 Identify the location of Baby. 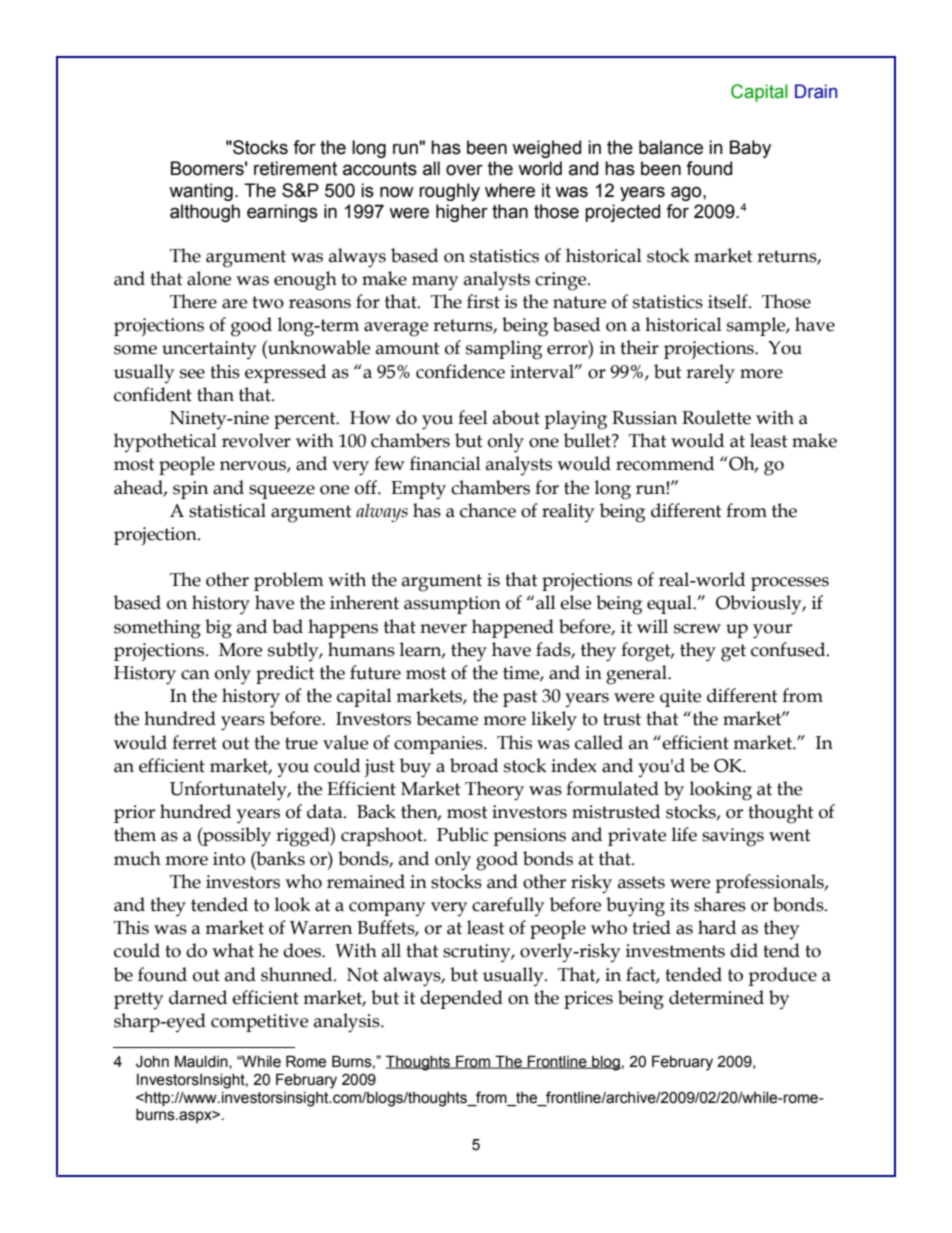
(750, 149).
